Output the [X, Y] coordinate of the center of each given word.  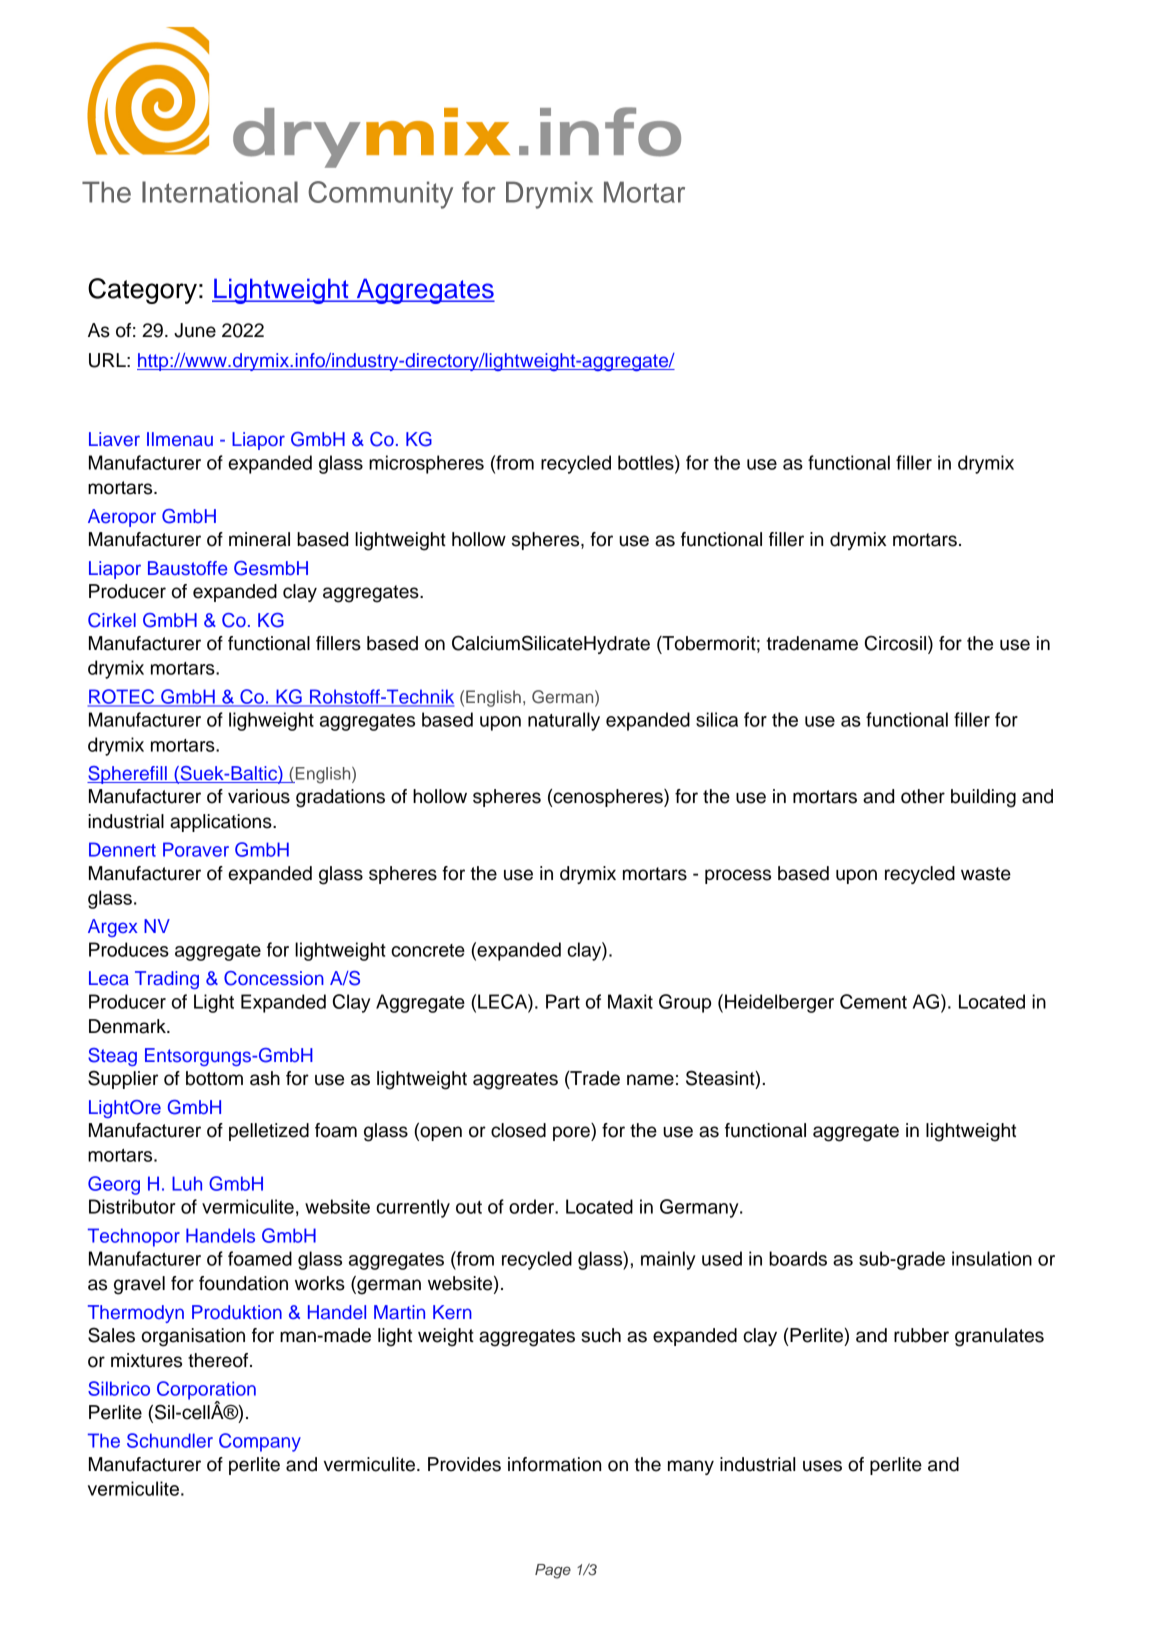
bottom [214, 1078]
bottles [647, 462]
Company [260, 1442]
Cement [873, 1001]
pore [572, 1133]
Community [380, 195]
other [923, 796]
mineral [259, 539]
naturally [564, 721]
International [220, 192]
